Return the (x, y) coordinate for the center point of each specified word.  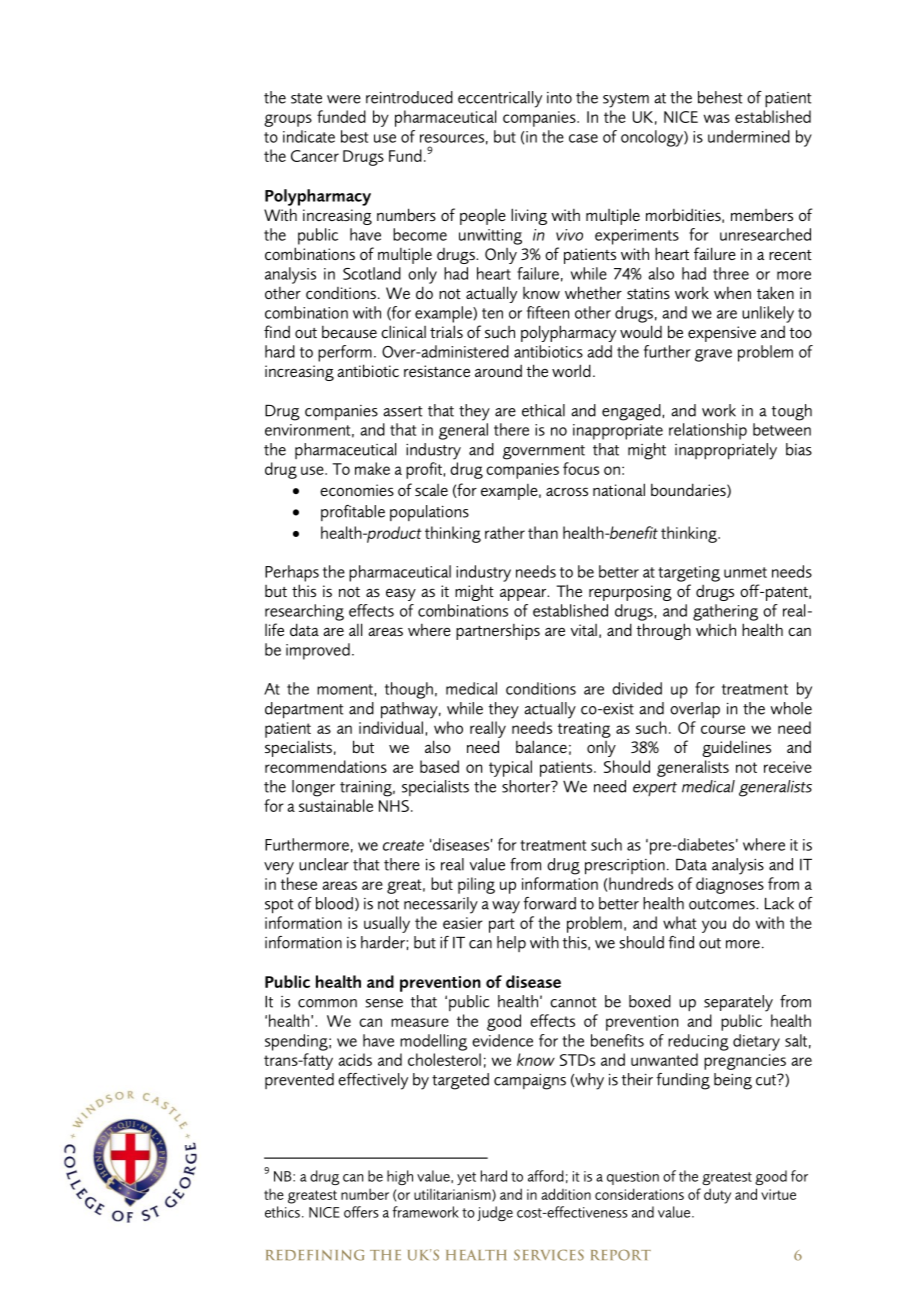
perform (345, 353)
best (354, 136)
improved (318, 651)
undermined (749, 136)
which (716, 630)
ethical (543, 410)
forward (549, 903)
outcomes (723, 904)
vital (584, 630)
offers (361, 1212)
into (559, 98)
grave (713, 355)
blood (334, 903)
